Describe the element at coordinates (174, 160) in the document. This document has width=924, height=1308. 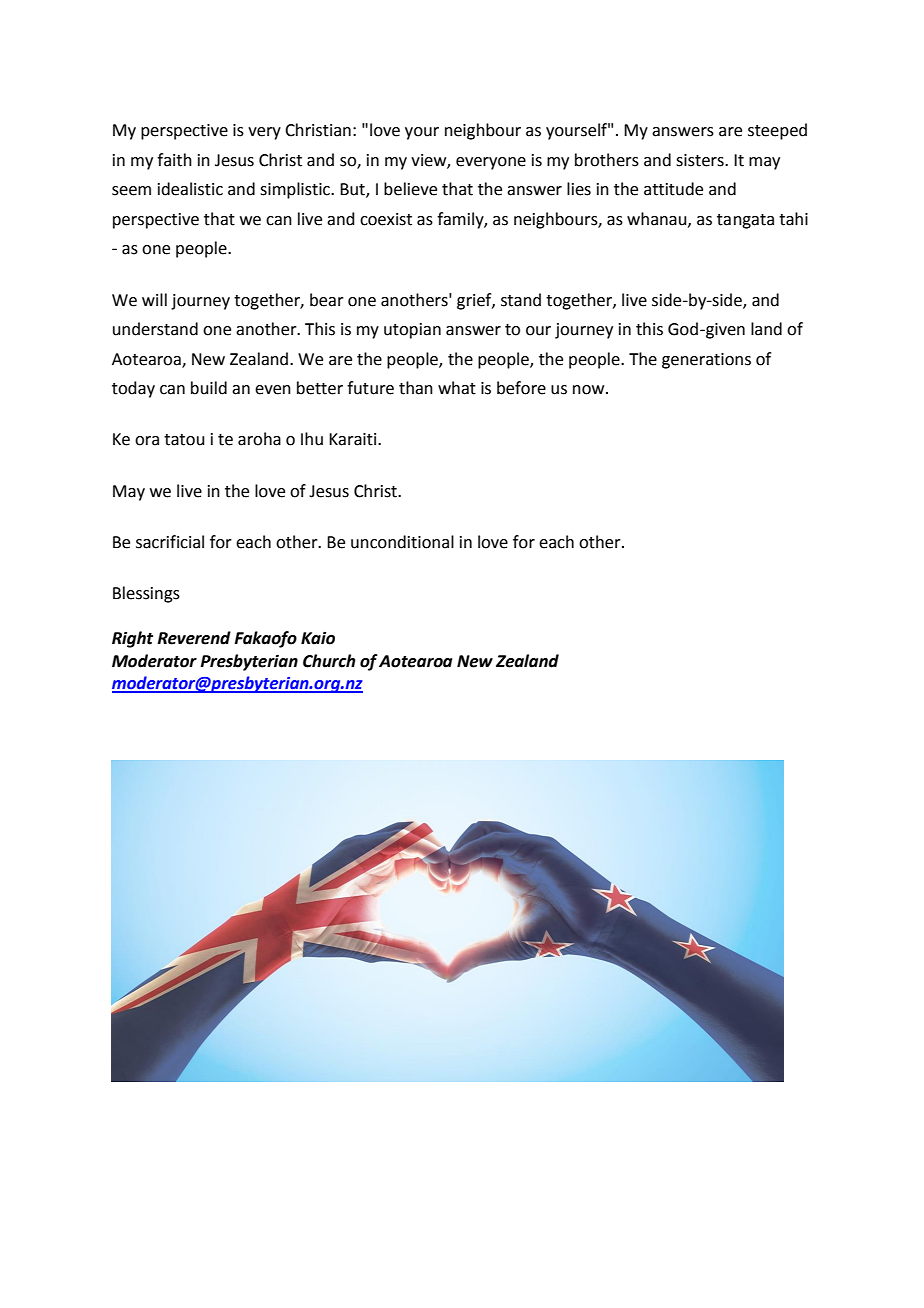
I see `faith` at that location.
